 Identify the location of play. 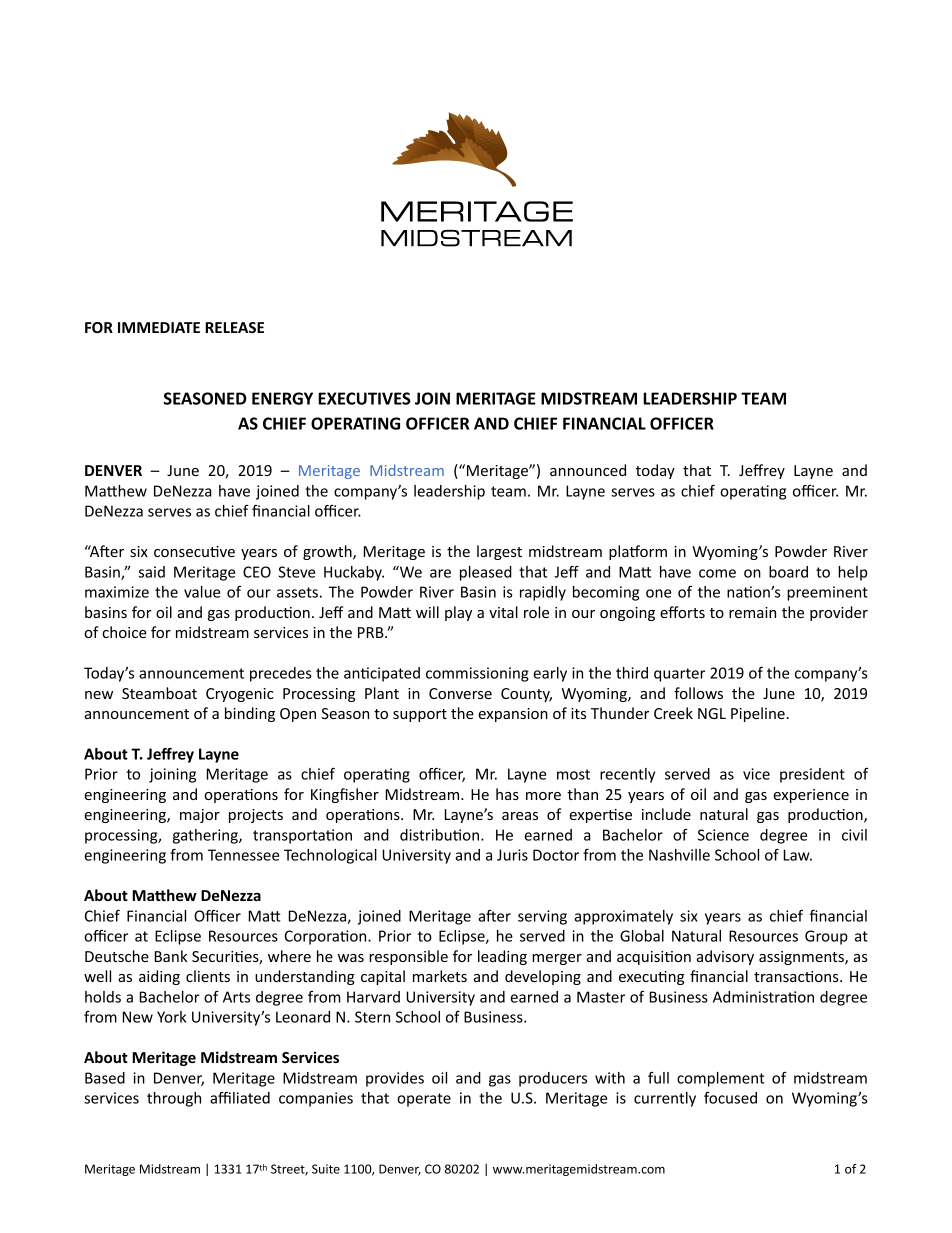
(458, 613).
